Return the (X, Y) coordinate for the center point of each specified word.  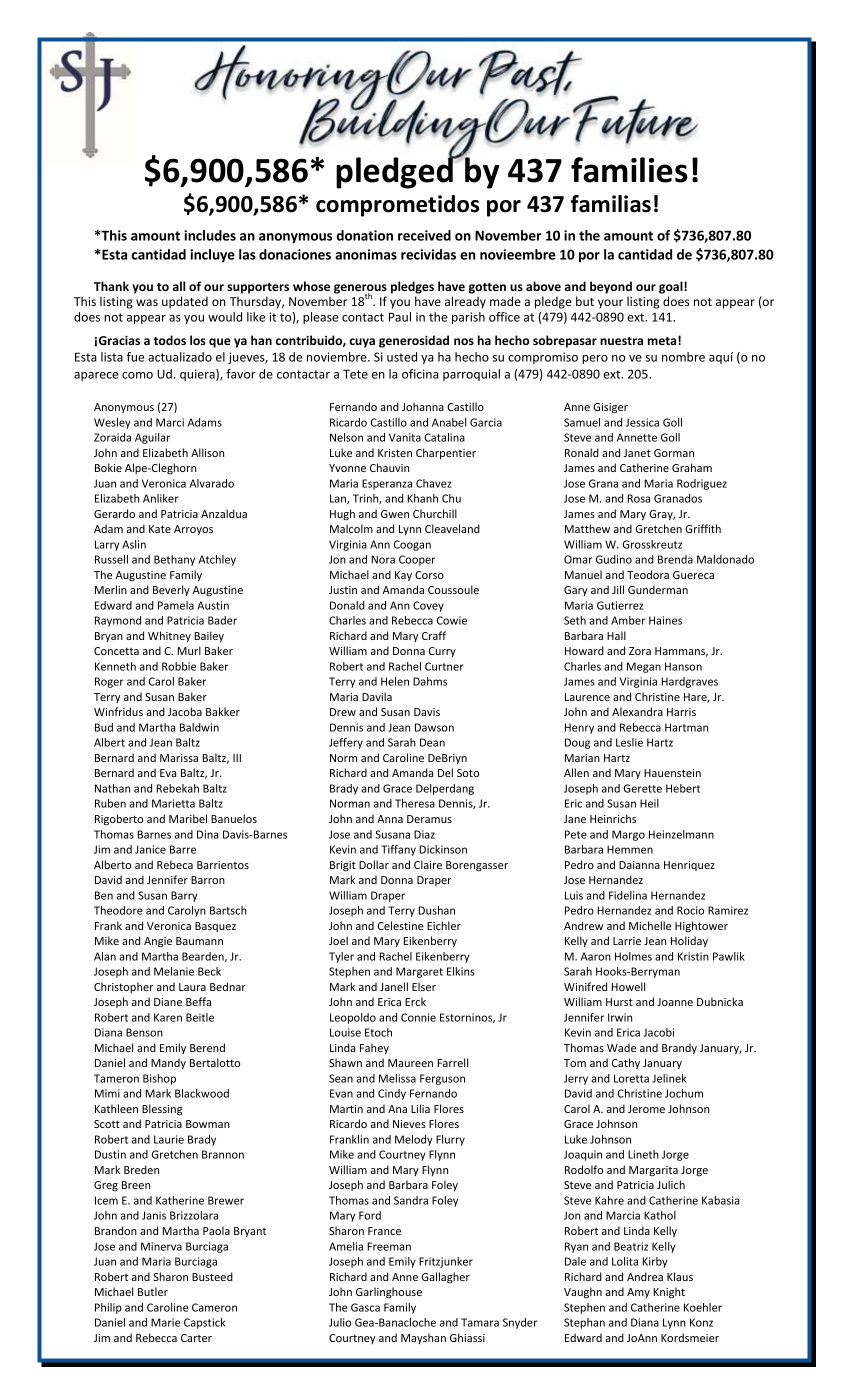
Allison (207, 452)
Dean (432, 742)
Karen (168, 1017)
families (629, 170)
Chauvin (389, 467)
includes (210, 235)
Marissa (179, 758)
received (424, 235)
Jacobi (659, 1032)
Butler (153, 1291)
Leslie (629, 742)
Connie (418, 1017)
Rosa (638, 498)
